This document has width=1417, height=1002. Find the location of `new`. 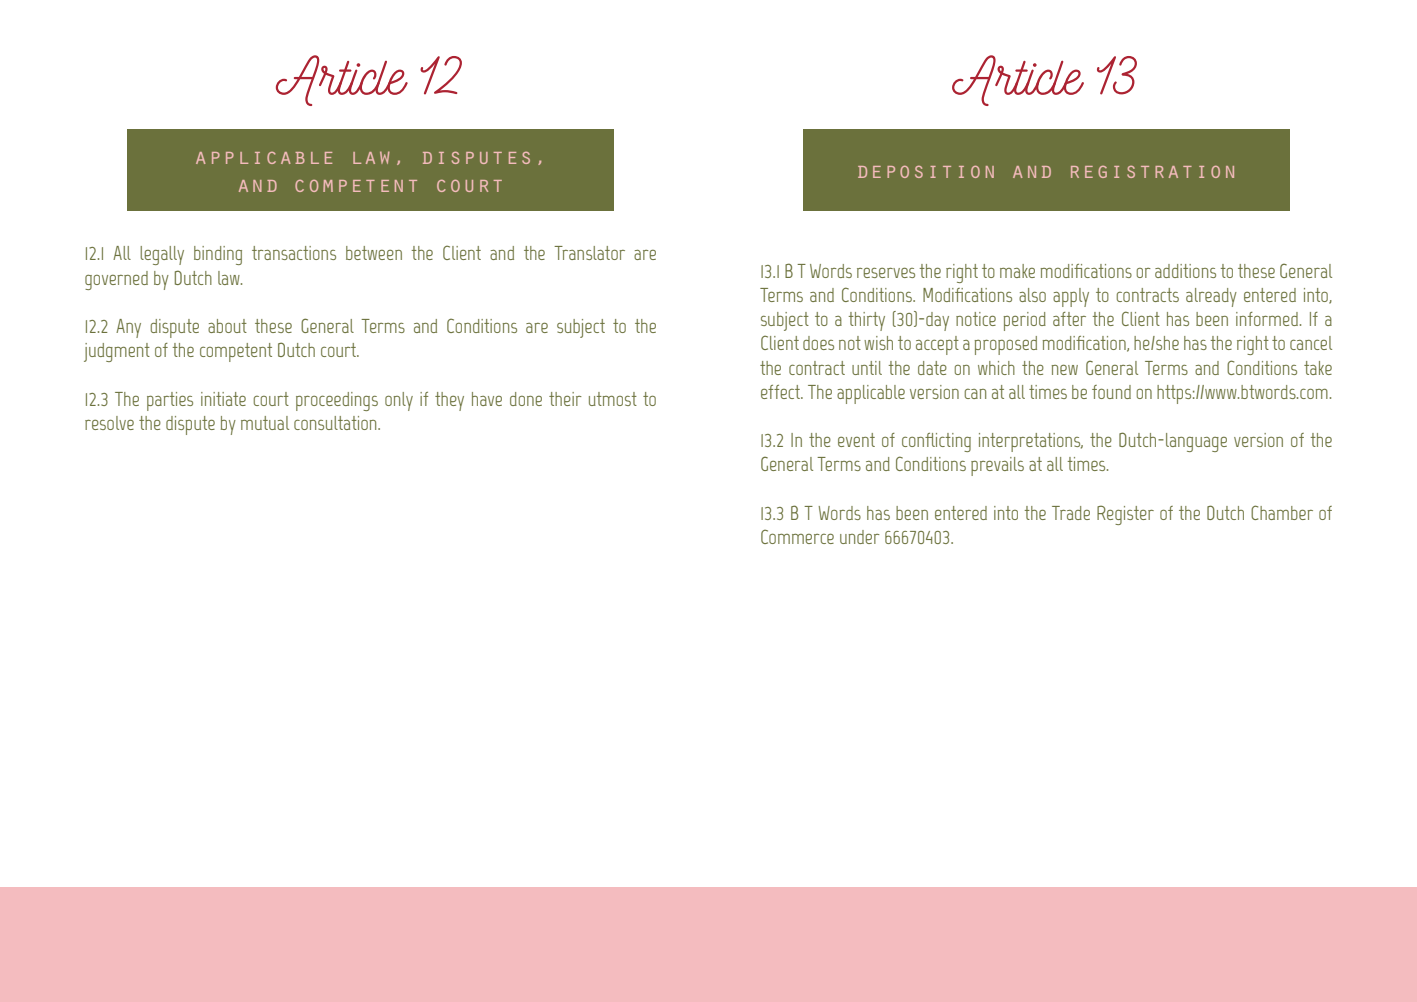

new is located at coordinates (1065, 369).
